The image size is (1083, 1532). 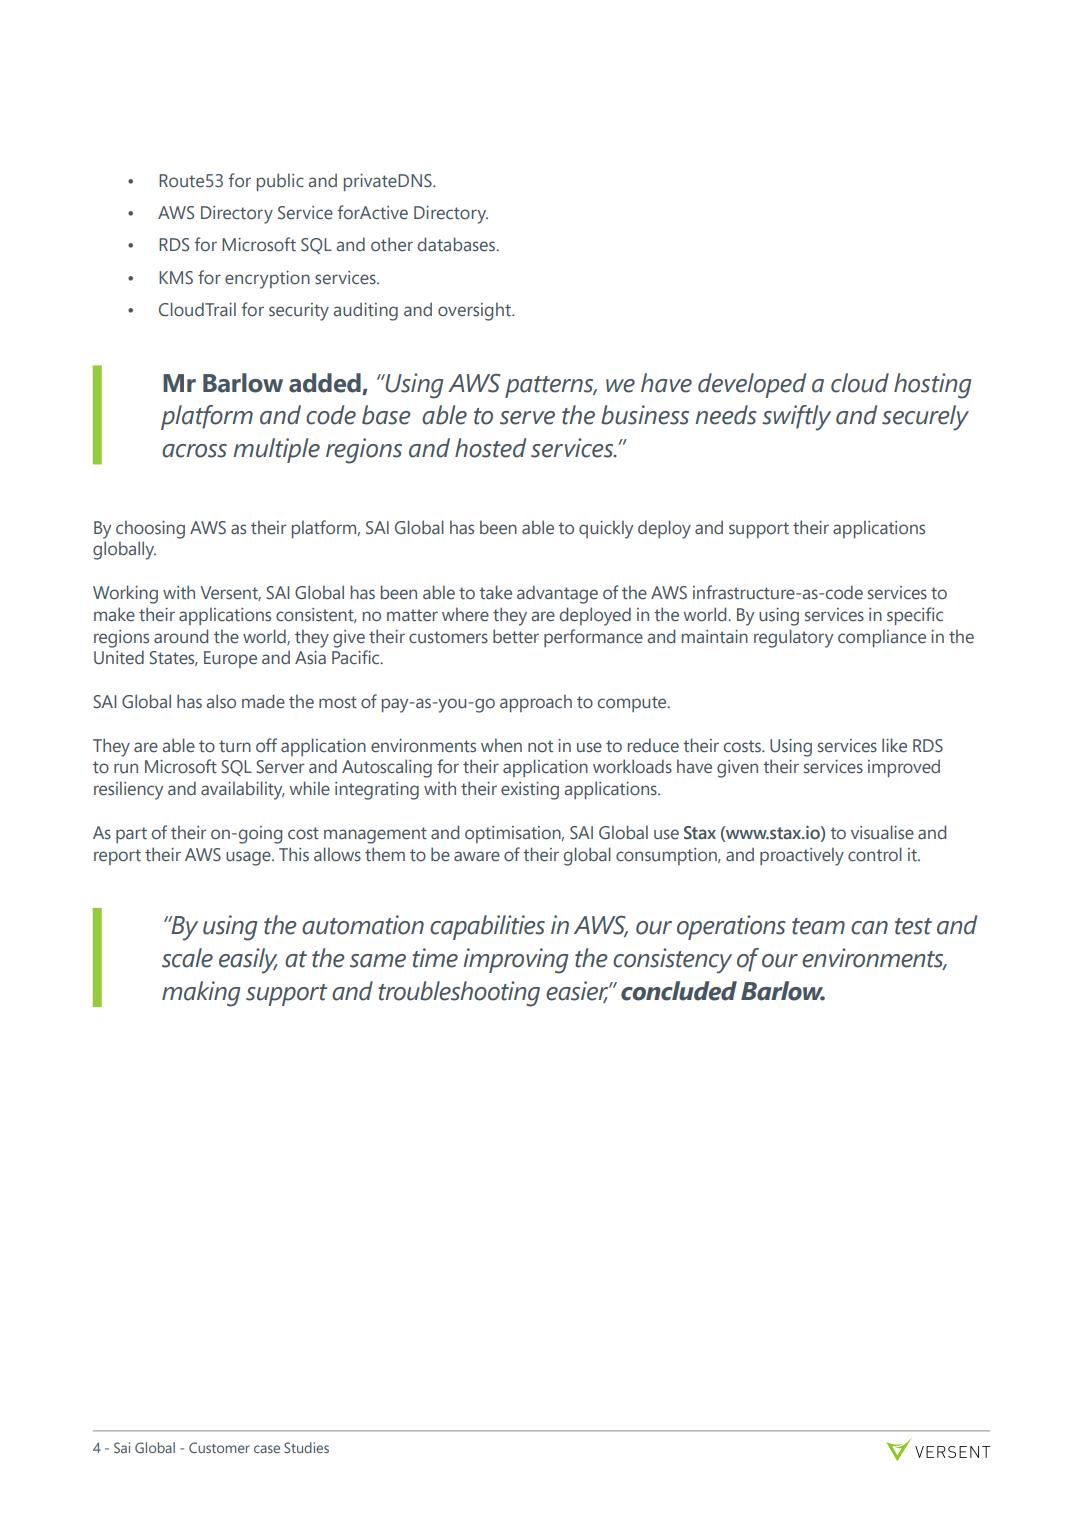 What do you see at coordinates (306, 1447) in the image?
I see `Studies` at bounding box center [306, 1447].
